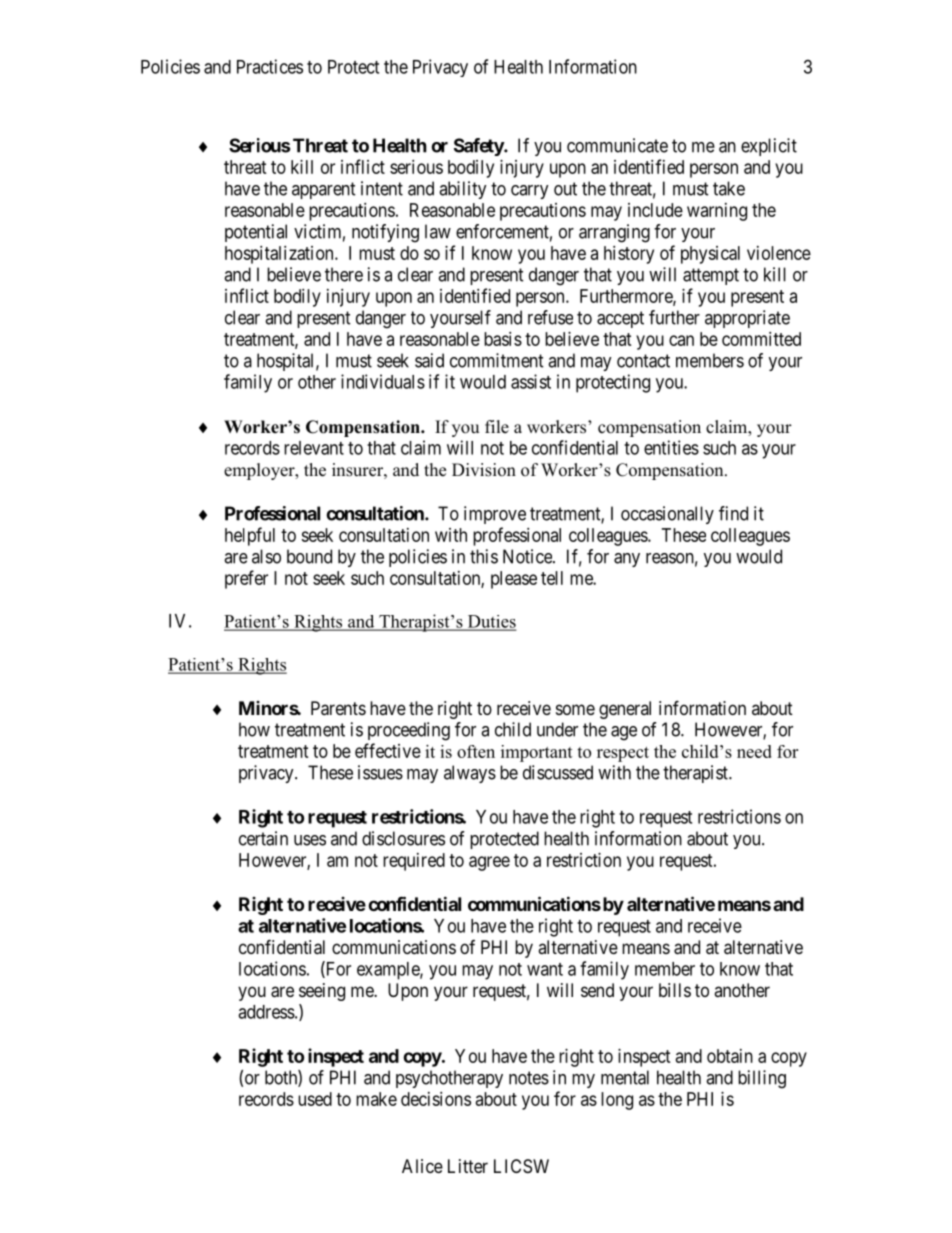  I want to click on Safety, so click(479, 147).
